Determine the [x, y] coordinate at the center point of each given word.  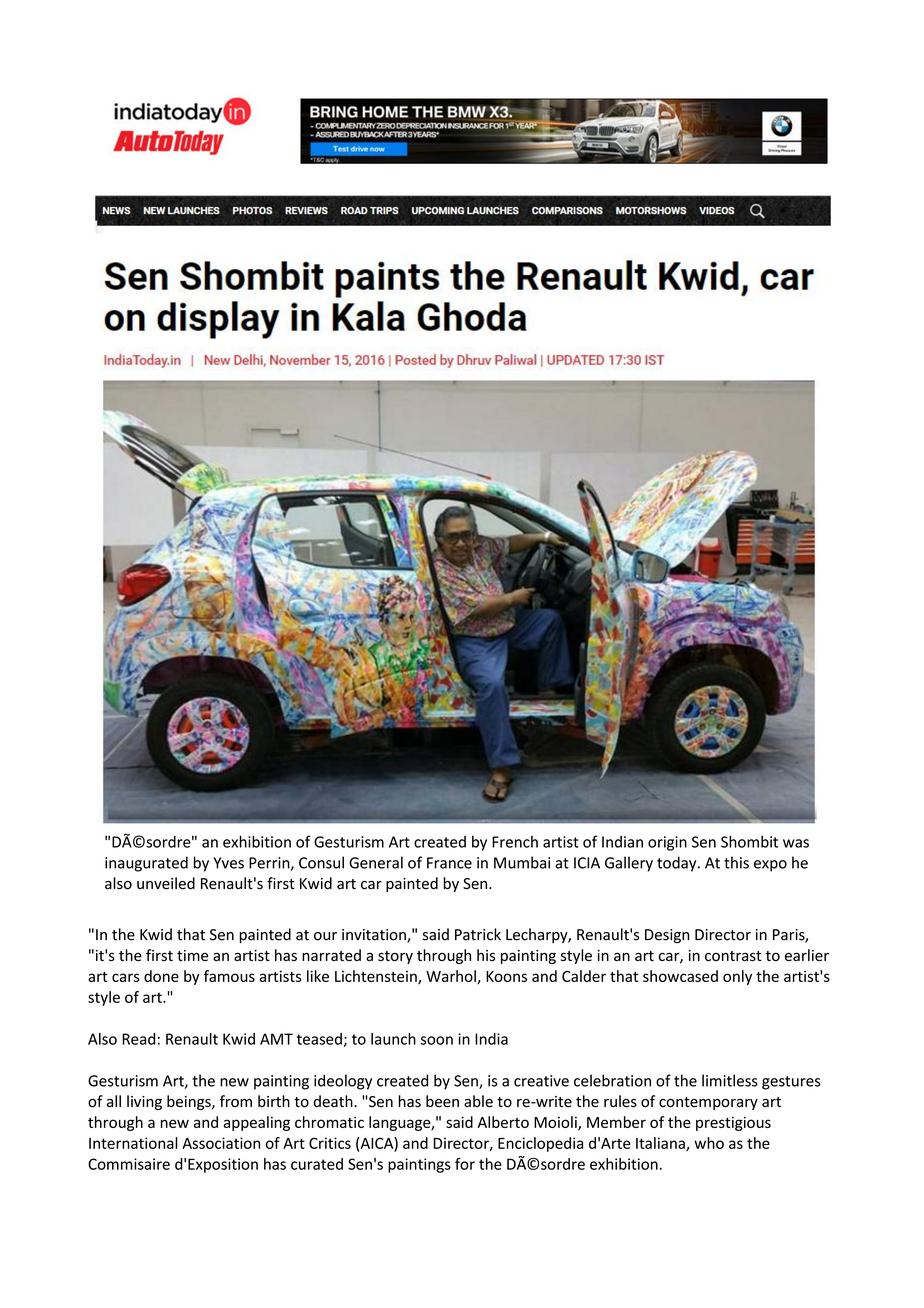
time [192, 955]
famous [229, 976]
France [449, 863]
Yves [228, 863]
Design [667, 936]
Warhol [452, 977]
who [709, 1143]
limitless [730, 1080]
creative [541, 1081]
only [737, 977]
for [465, 1164]
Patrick [478, 934]
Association [221, 1143]
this [736, 862]
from [236, 1101]
